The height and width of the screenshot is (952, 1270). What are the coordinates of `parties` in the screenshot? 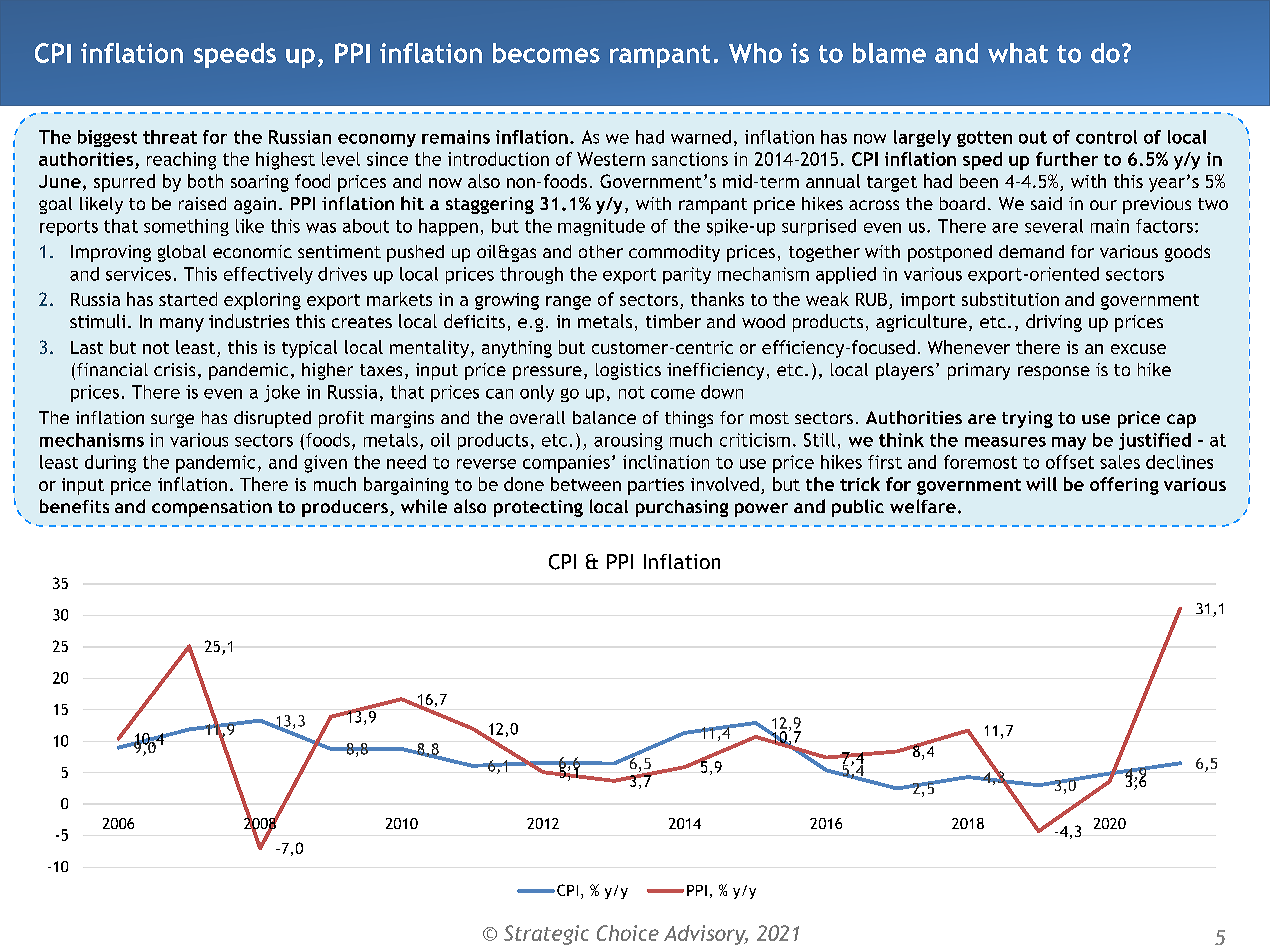 It's located at (656, 486).
